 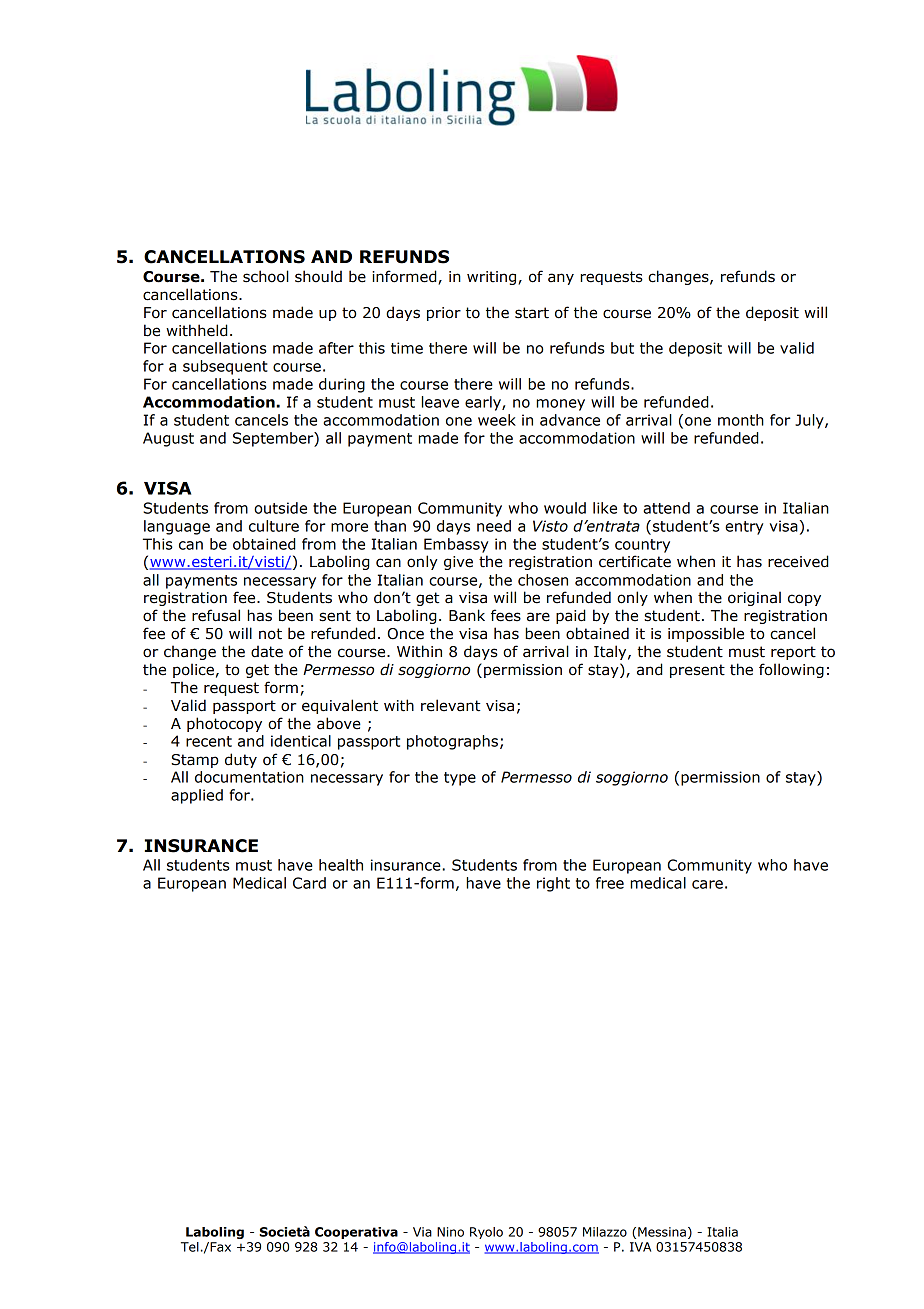 What do you see at coordinates (309, 883) in the page?
I see `Card` at bounding box center [309, 883].
